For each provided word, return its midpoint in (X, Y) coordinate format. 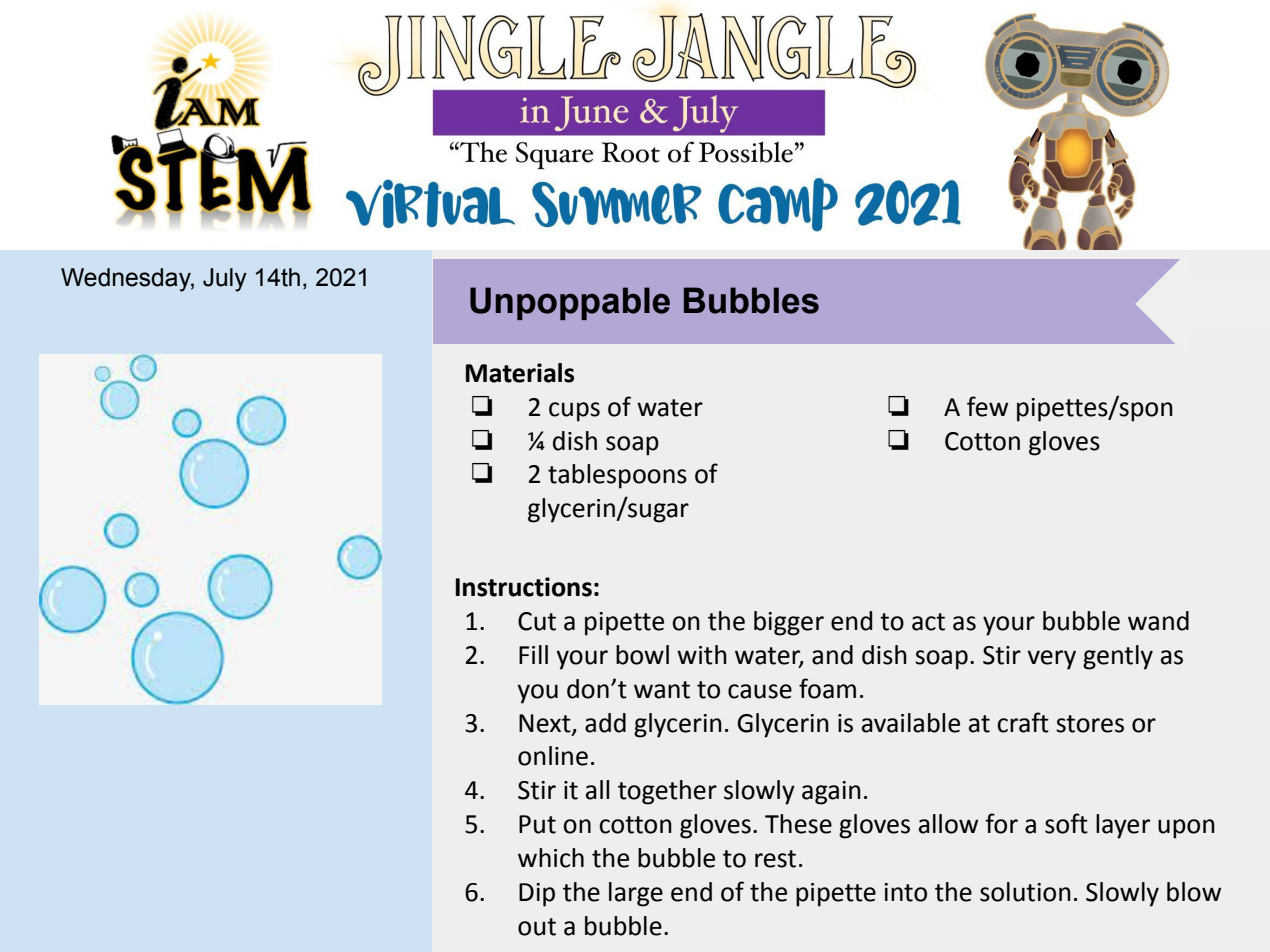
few (987, 406)
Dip (537, 895)
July (225, 280)
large (636, 894)
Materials (520, 373)
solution (1025, 892)
